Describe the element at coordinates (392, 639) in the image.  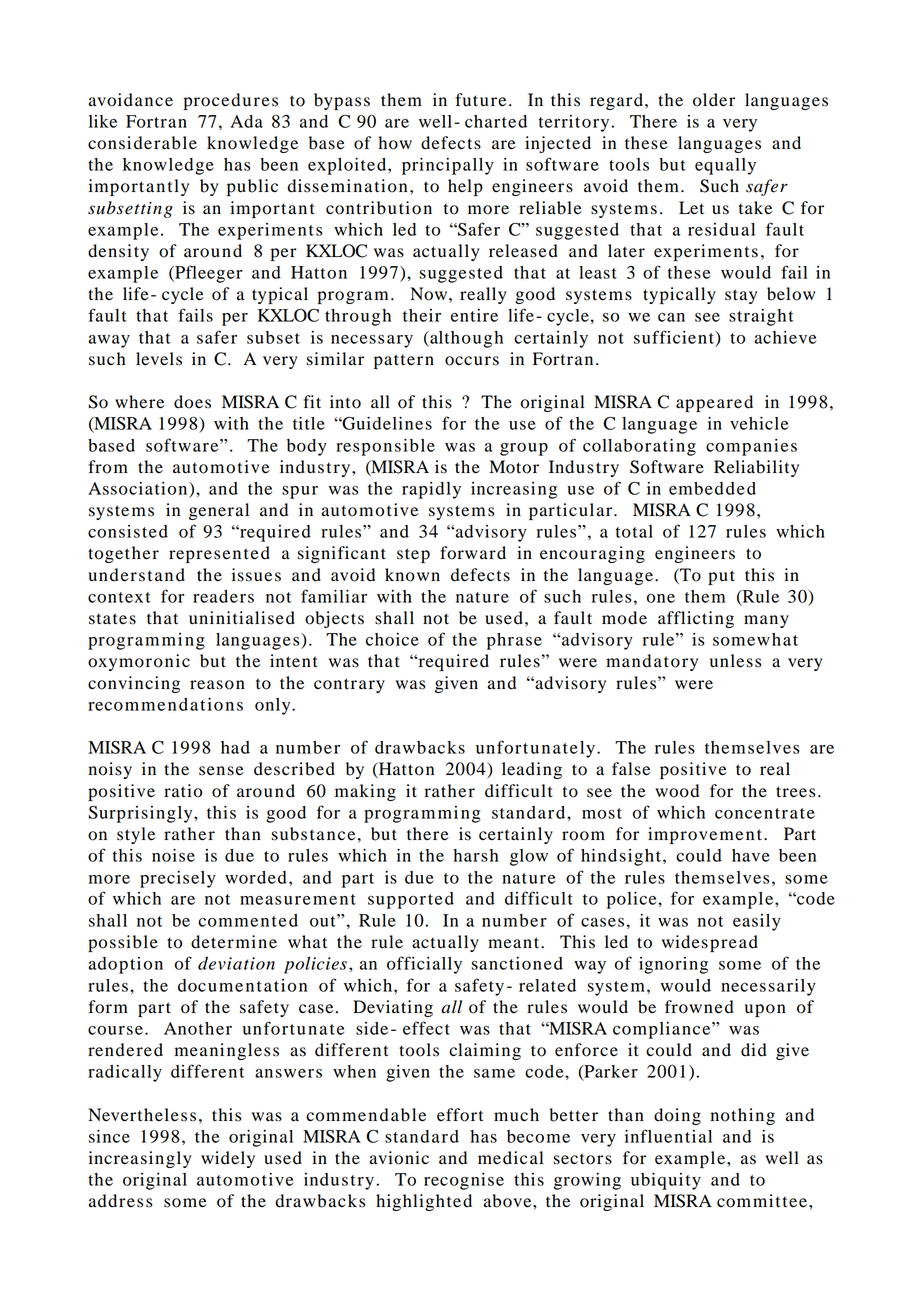
I see `choice` at that location.
